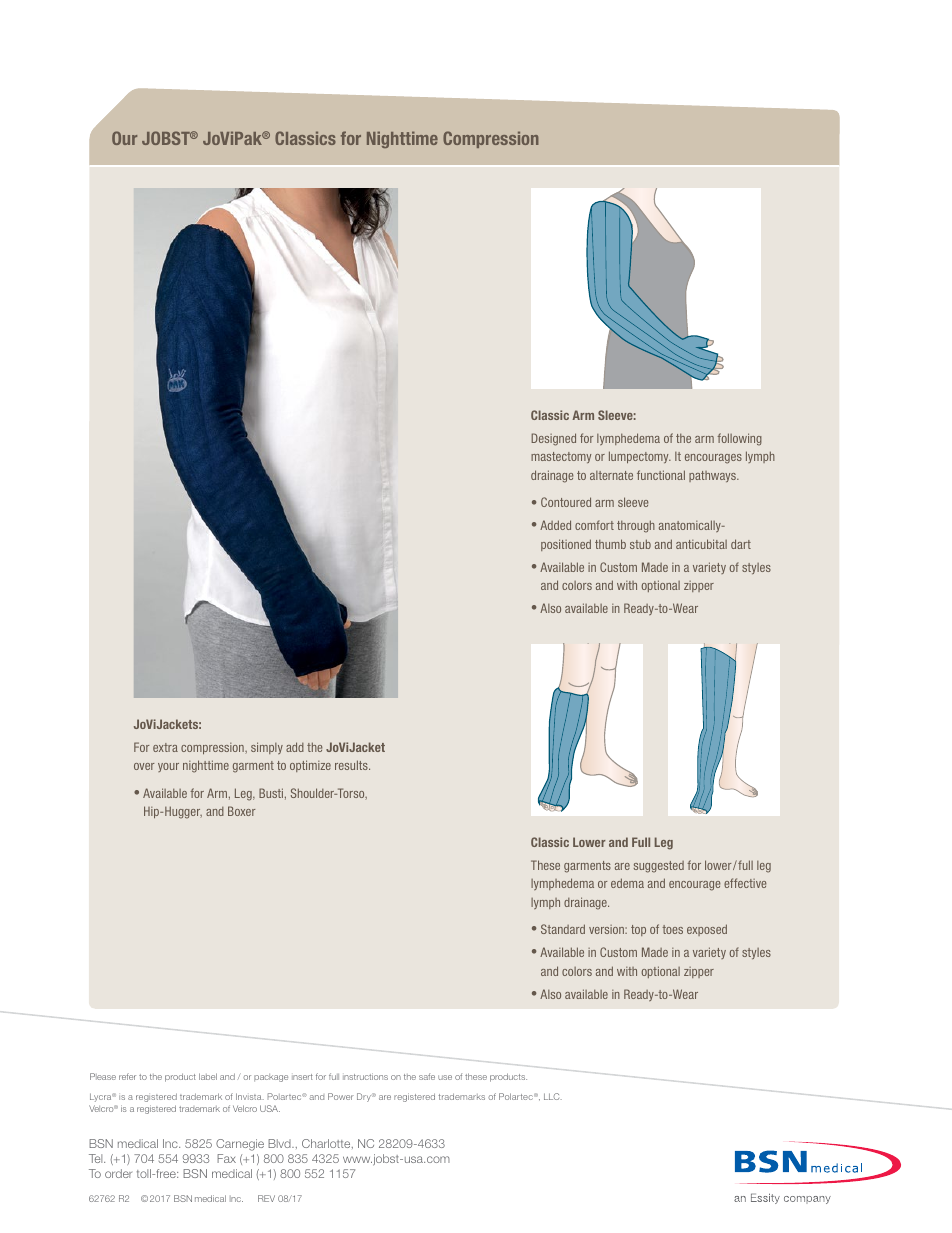 This image has width=952, height=1233. Describe the element at coordinates (242, 811) in the image. I see `Boxer` at that location.
